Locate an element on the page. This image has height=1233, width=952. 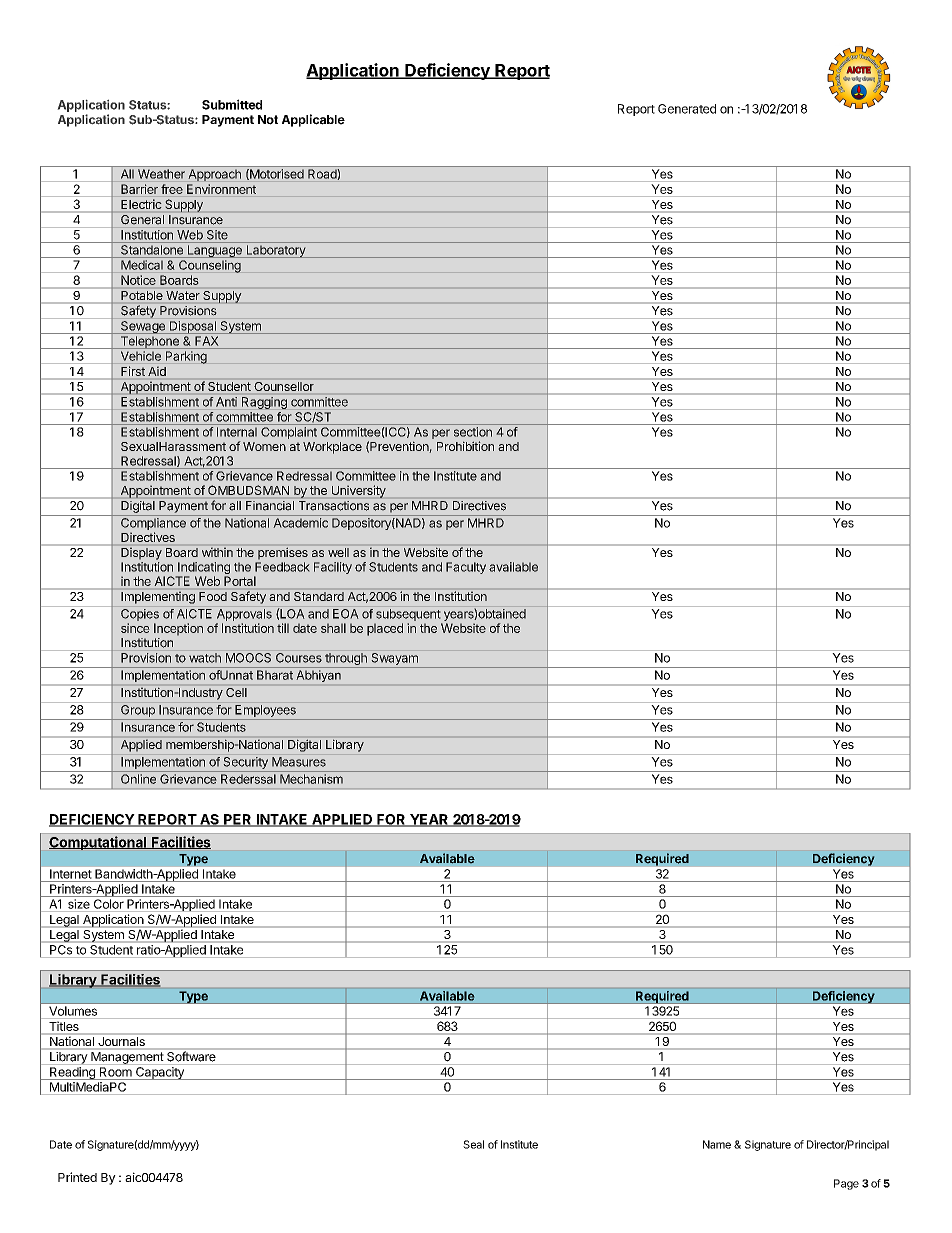
Applicable is located at coordinates (313, 120).
